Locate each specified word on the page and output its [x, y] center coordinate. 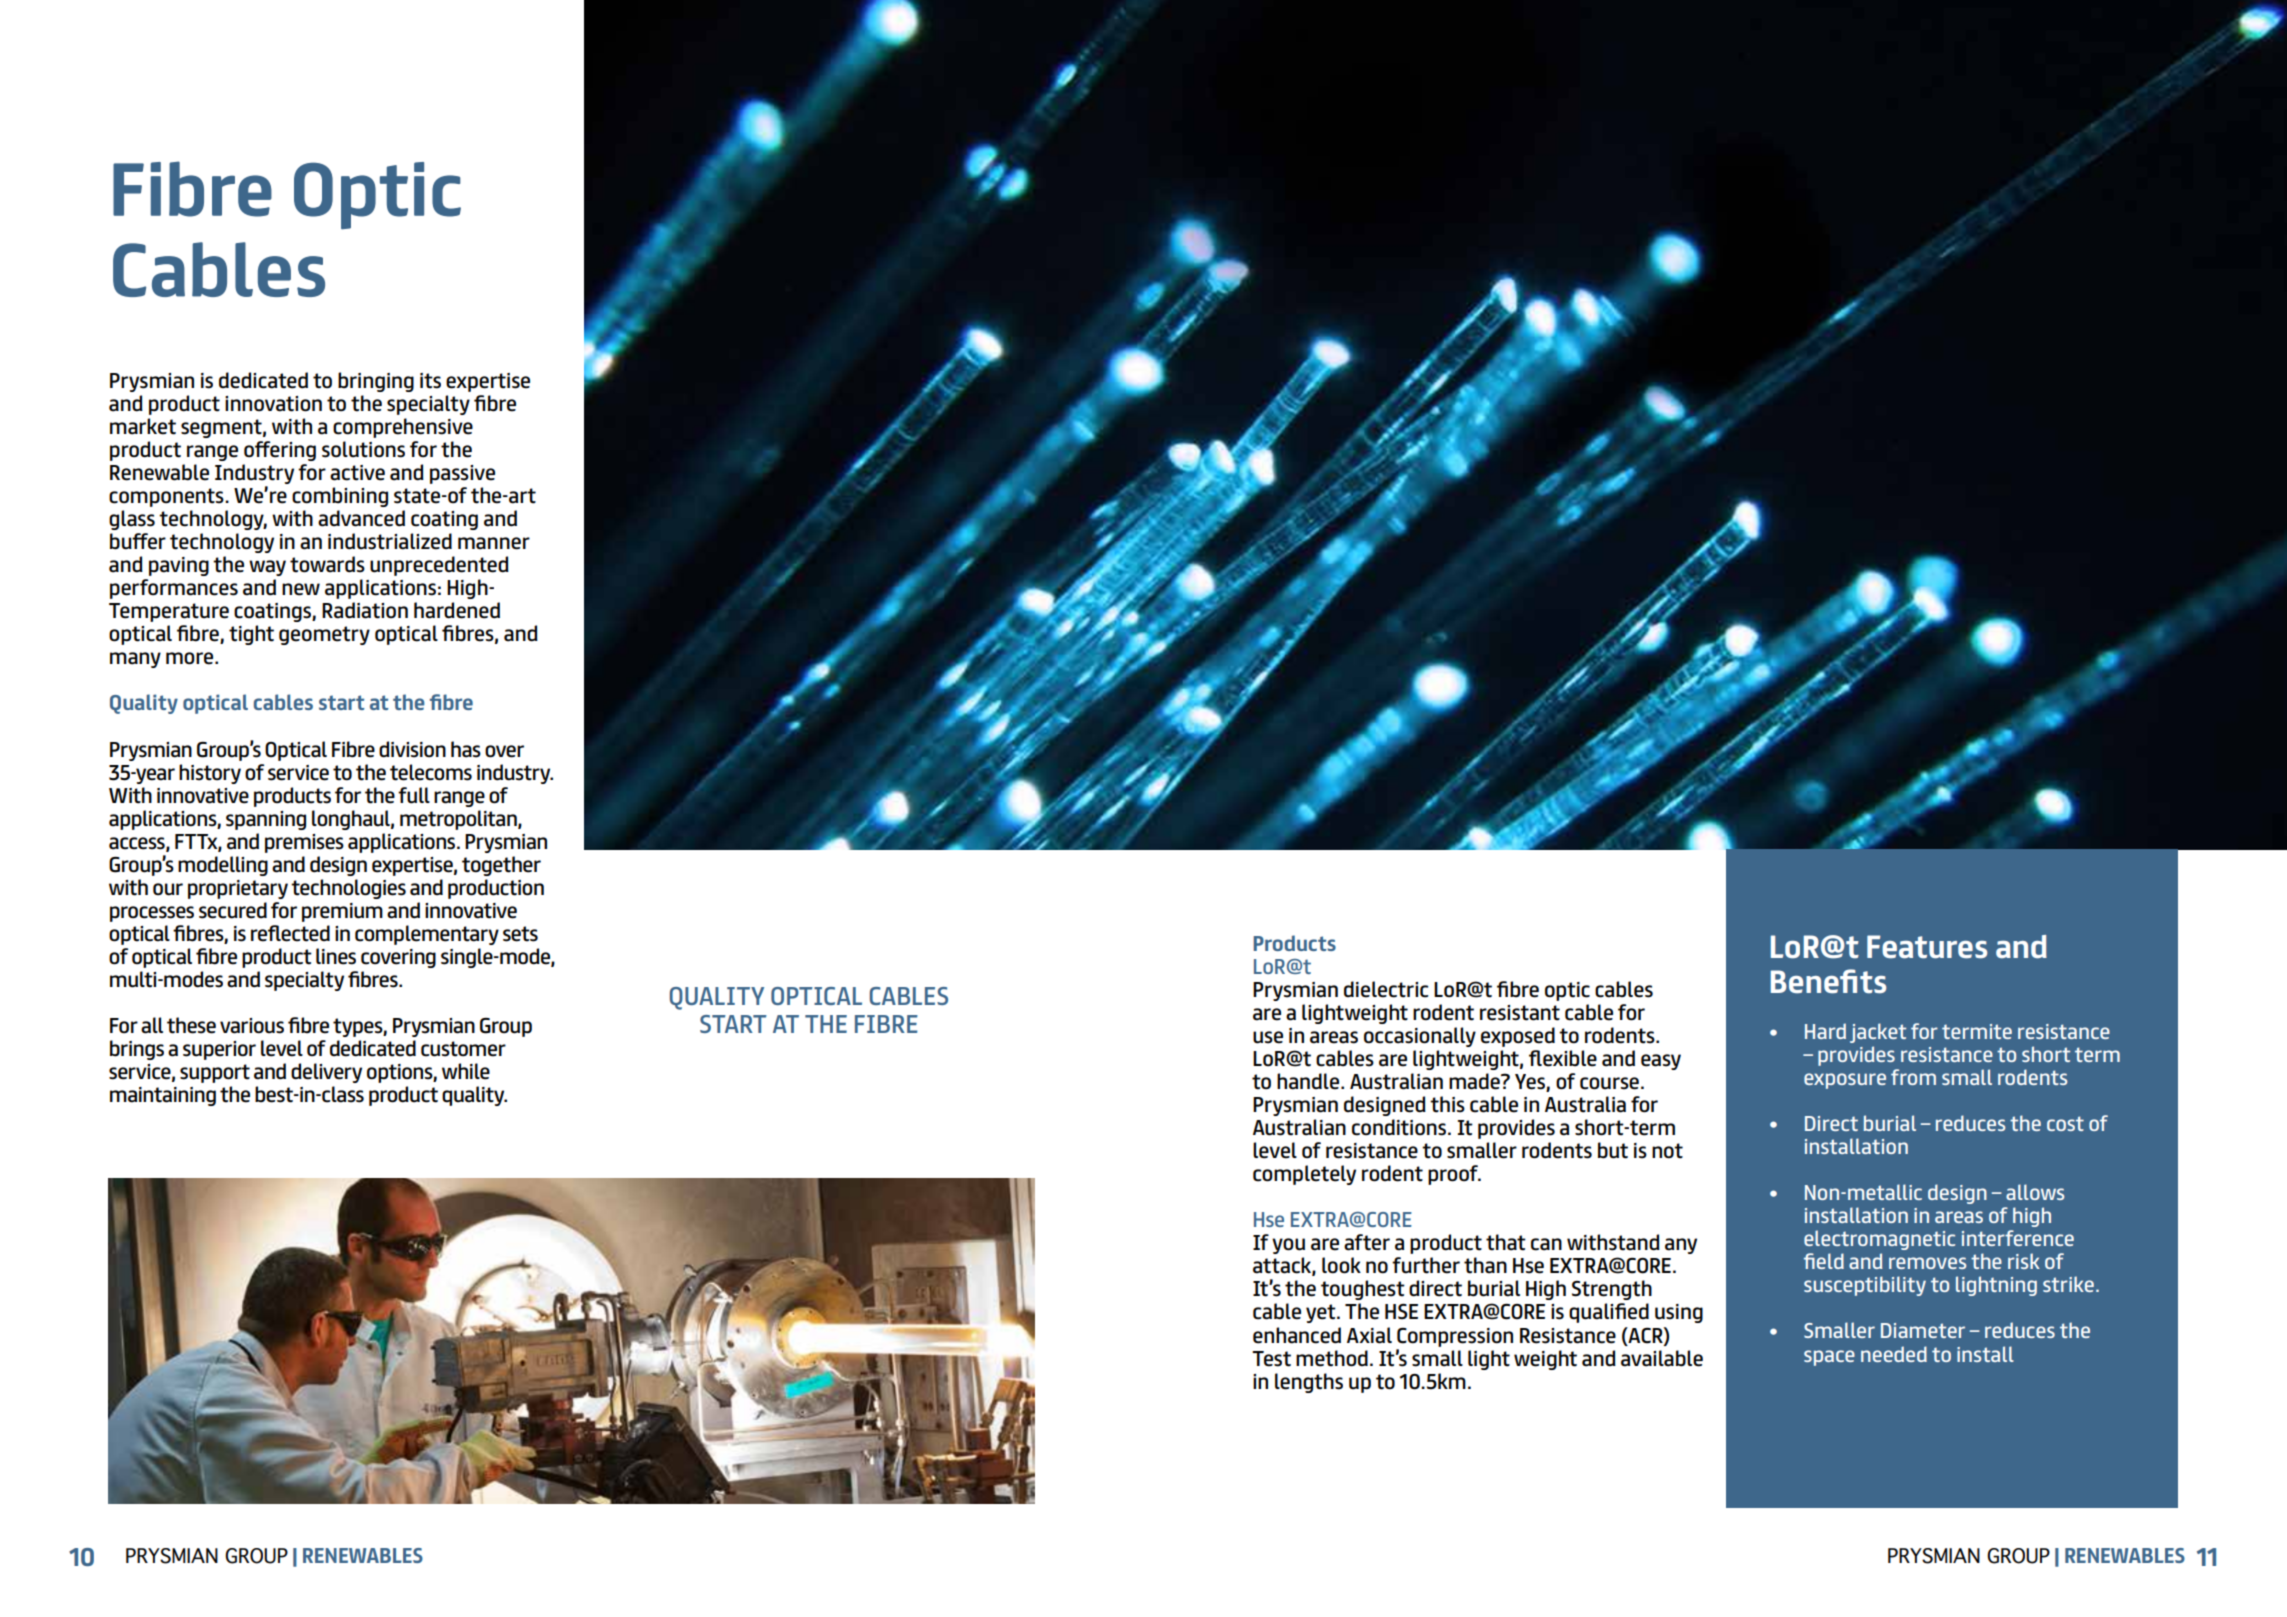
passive [462, 474]
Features [1927, 947]
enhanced [1297, 1335]
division [412, 749]
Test [1271, 1359]
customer [463, 1049]
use [1268, 1037]
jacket [1878, 1033]
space [1829, 1358]
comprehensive [403, 428]
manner [494, 543]
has [466, 749]
